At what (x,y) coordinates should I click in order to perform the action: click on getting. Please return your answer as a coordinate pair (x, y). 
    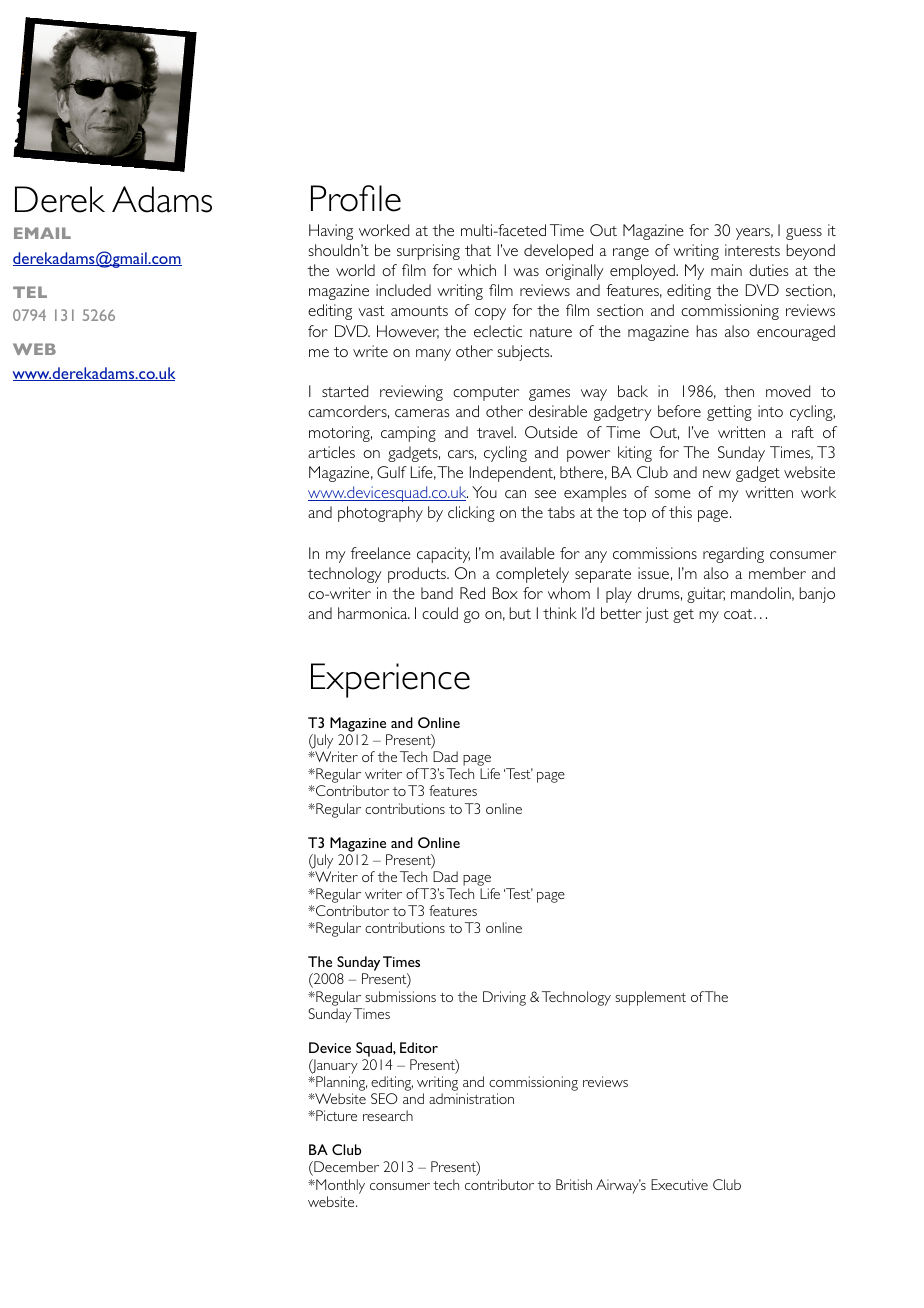
    Looking at the image, I should click on (729, 413).
